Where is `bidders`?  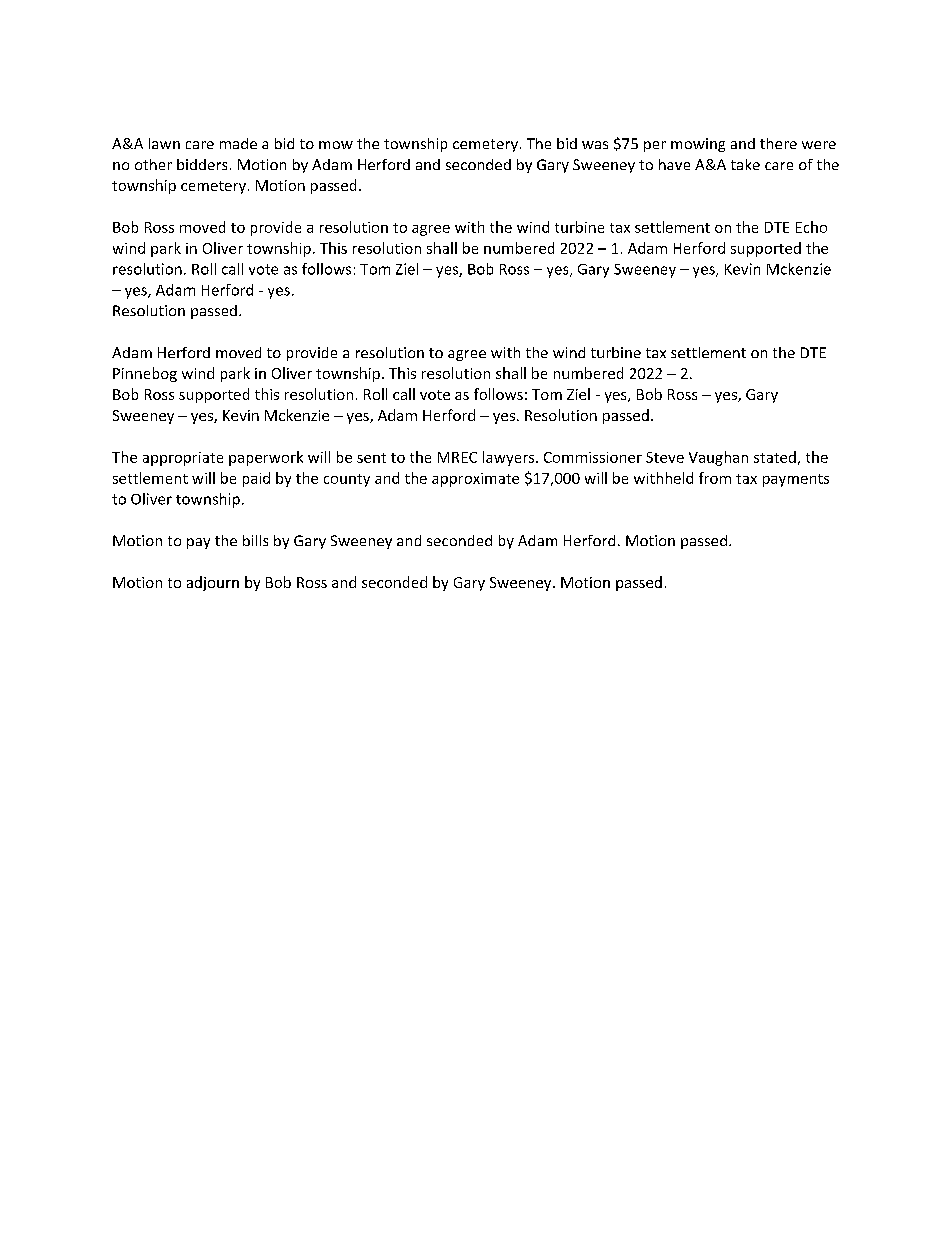
bidders is located at coordinates (202, 164).
